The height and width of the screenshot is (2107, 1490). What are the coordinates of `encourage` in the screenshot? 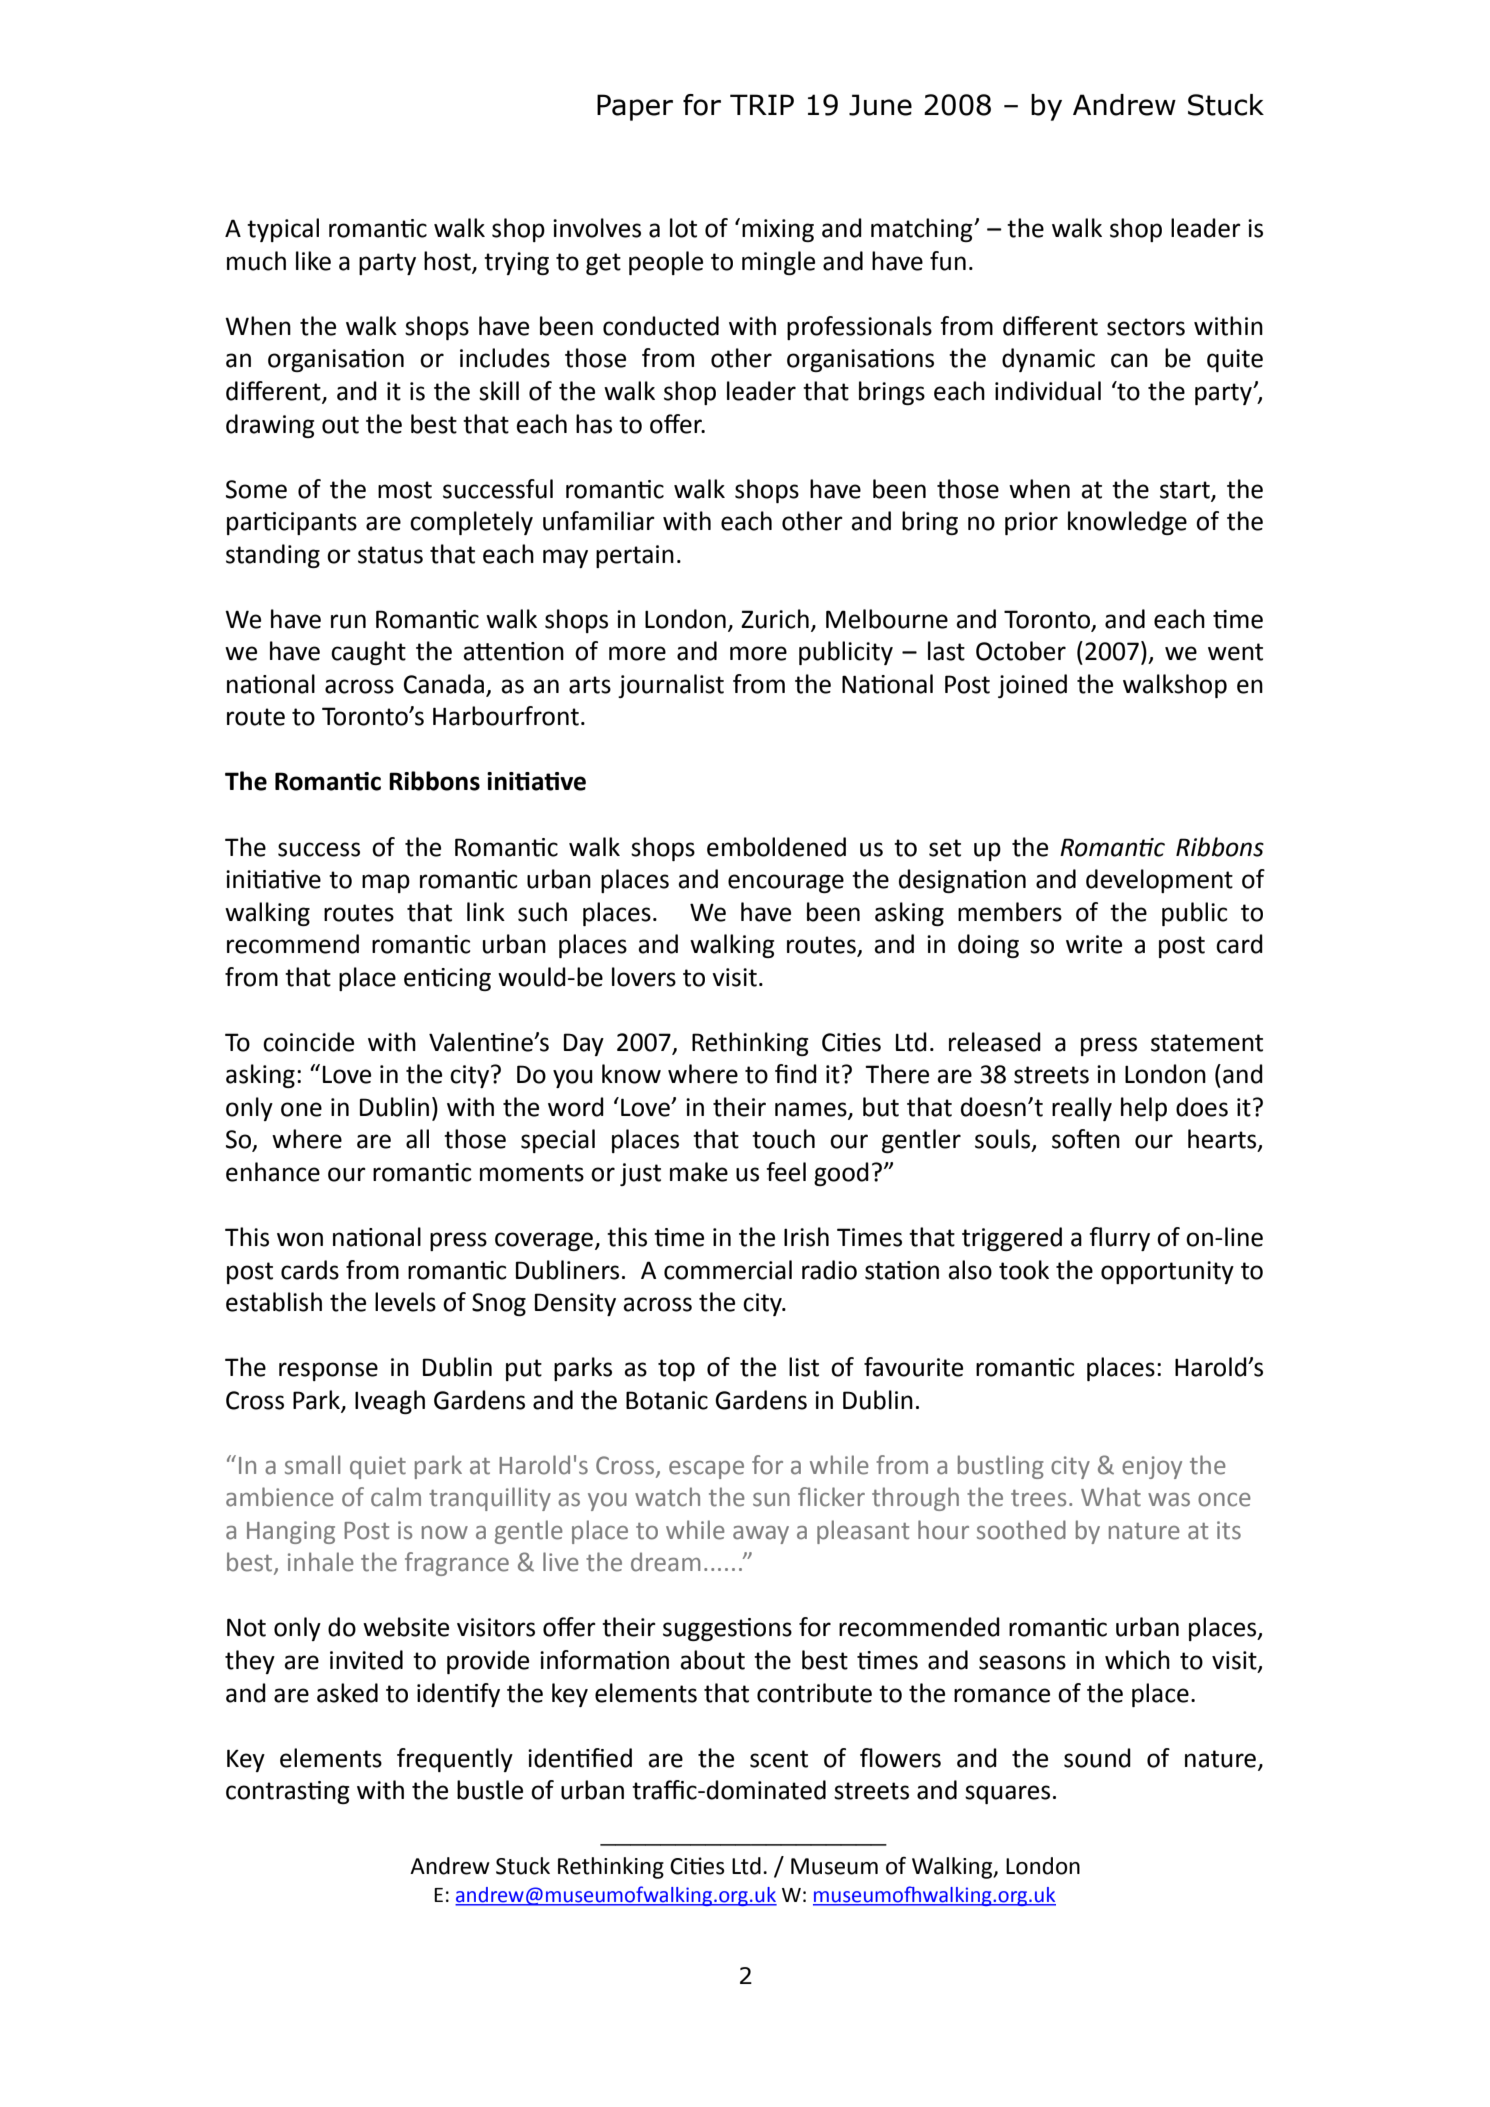 It's located at (786, 883).
